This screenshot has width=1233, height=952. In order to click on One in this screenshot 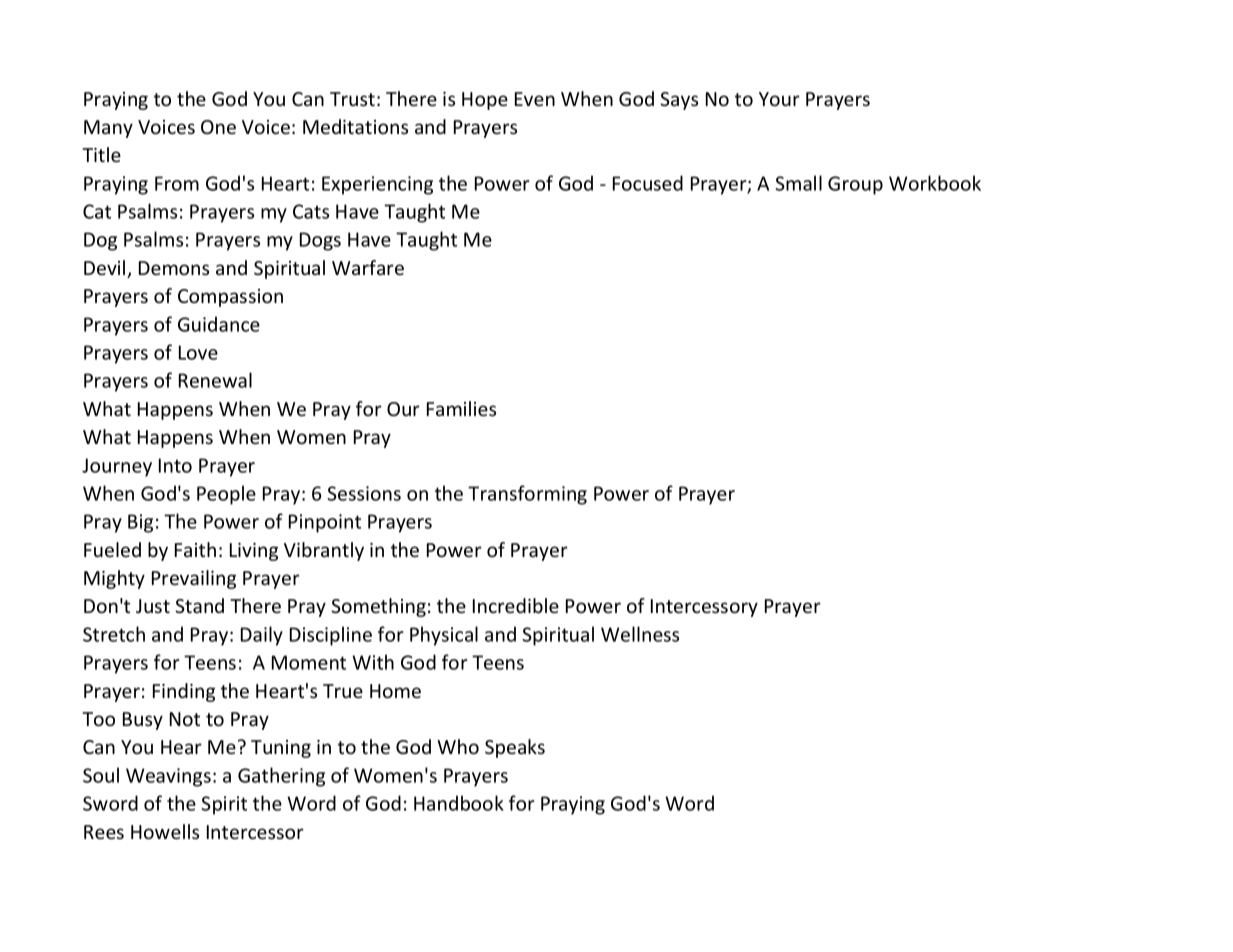, I will do `click(218, 127)`.
